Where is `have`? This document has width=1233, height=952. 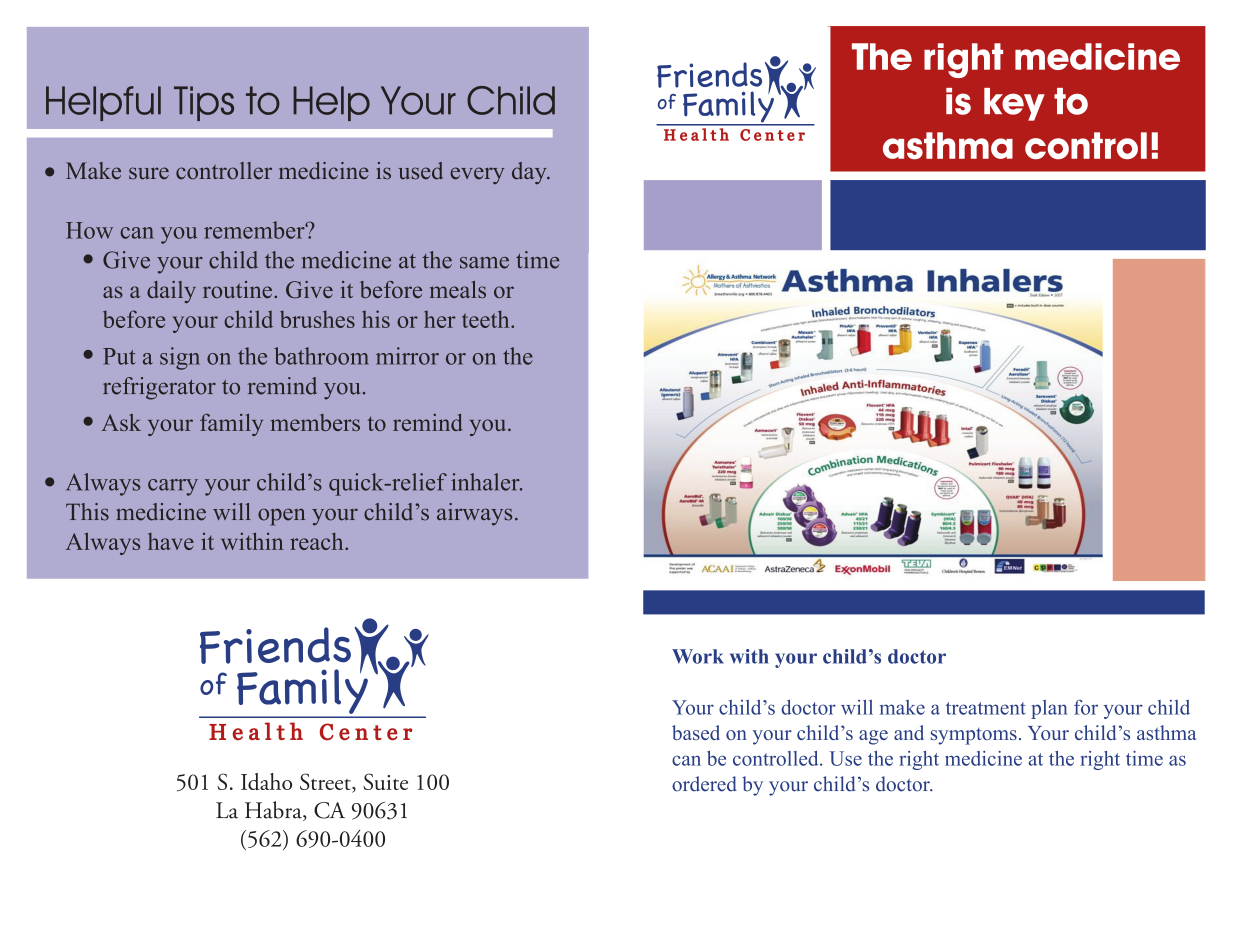 have is located at coordinates (171, 541).
